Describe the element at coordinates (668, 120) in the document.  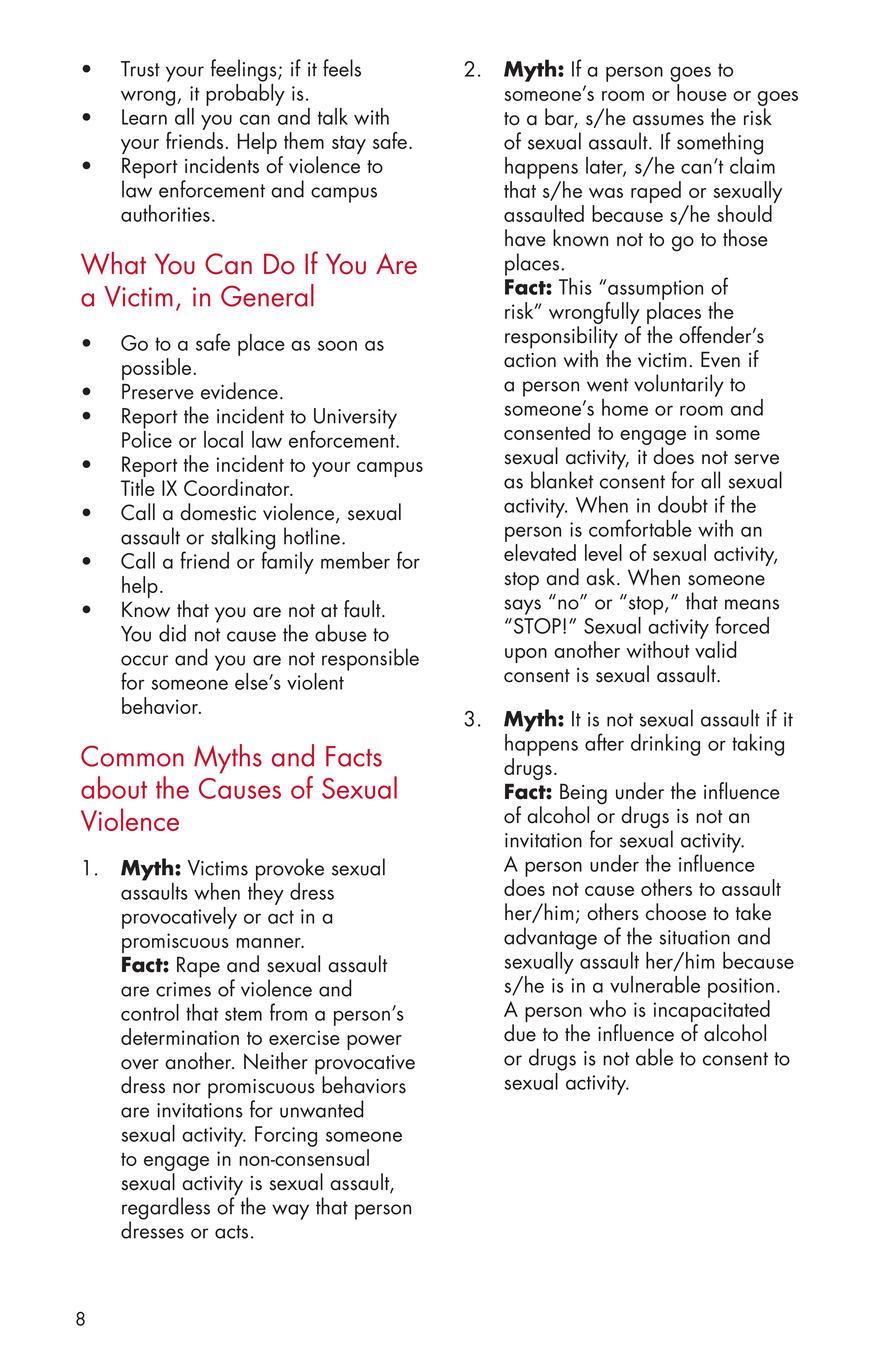
I see `assumes` at that location.
